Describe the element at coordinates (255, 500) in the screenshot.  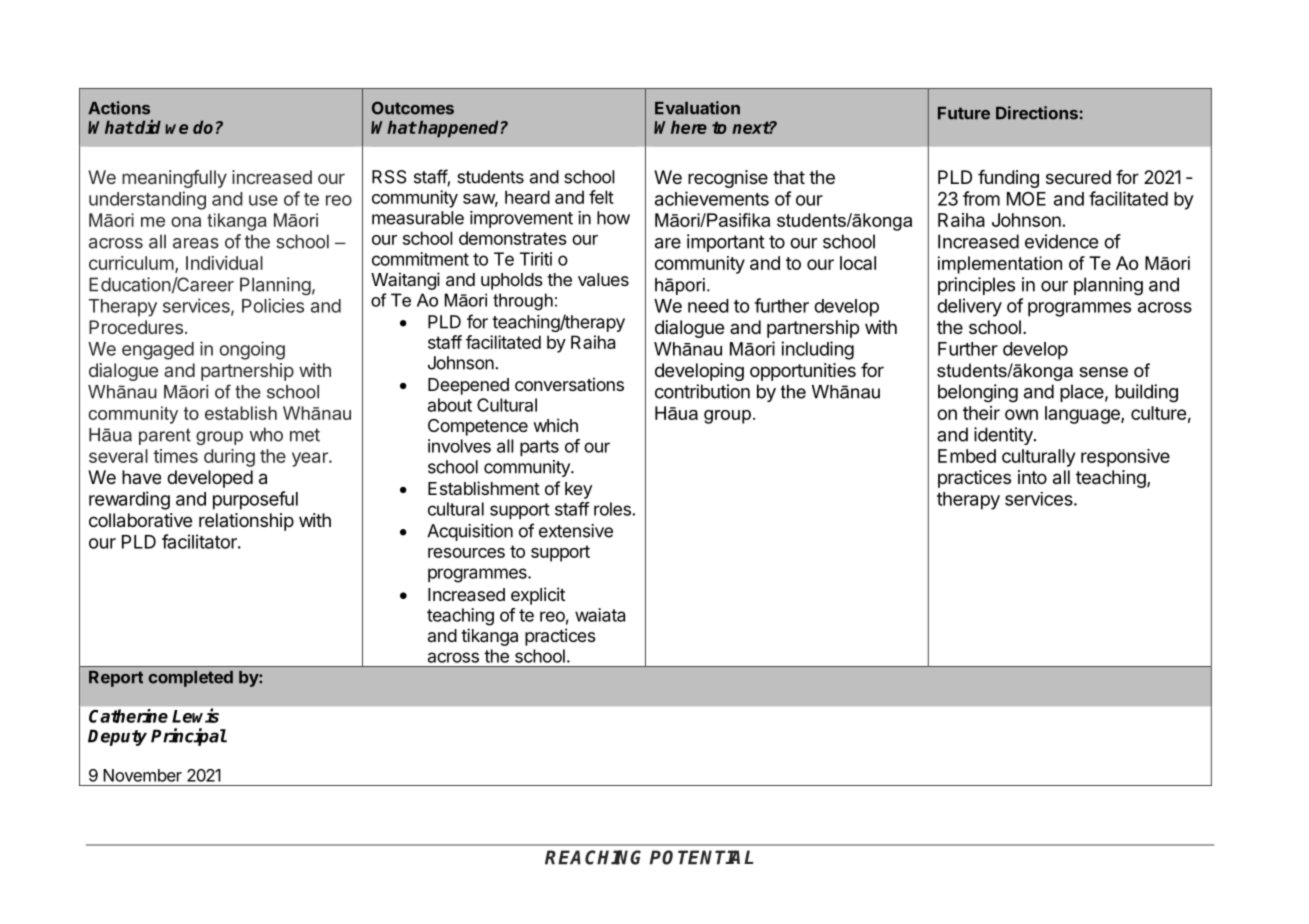
I see `purposeful` at that location.
